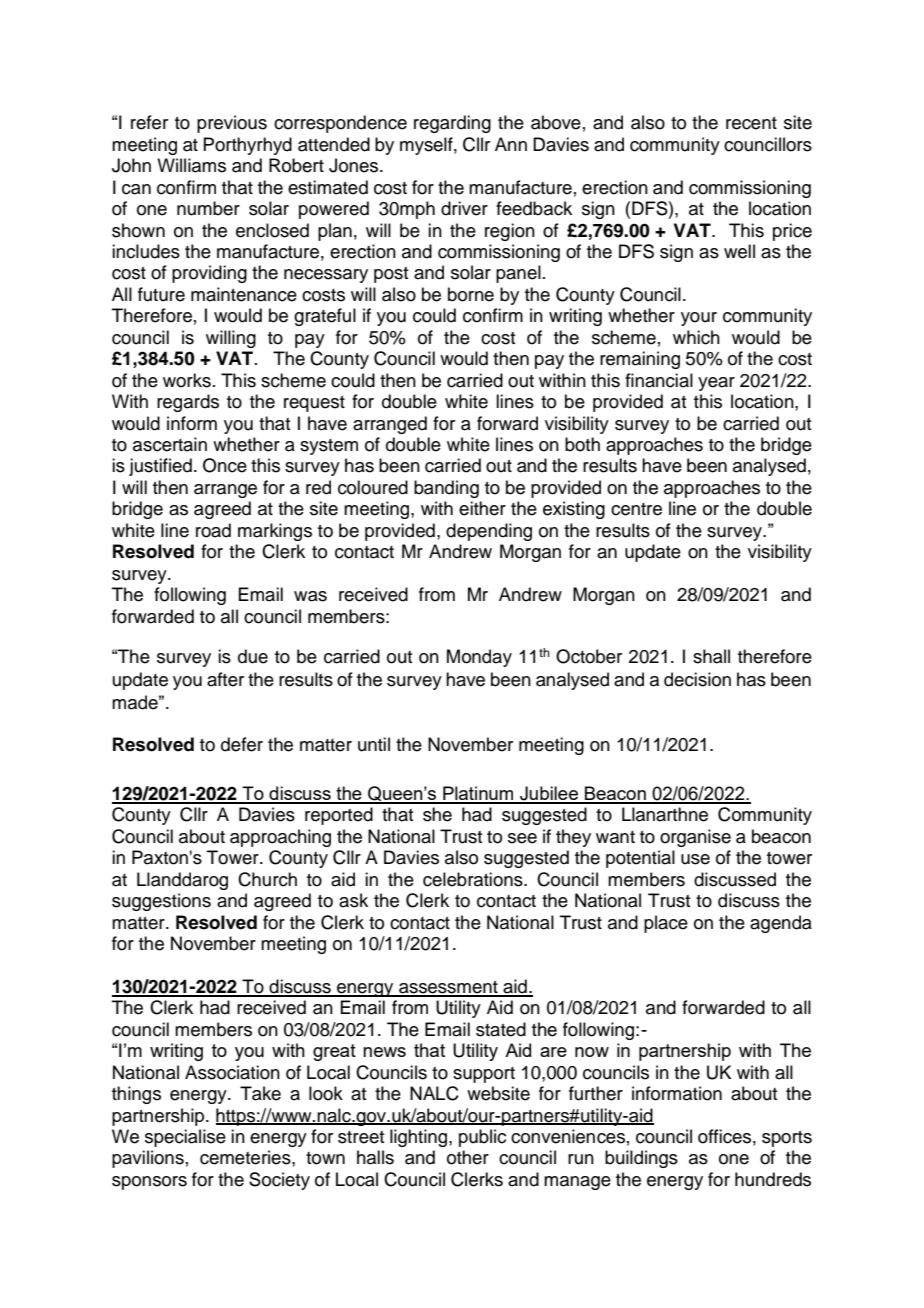 The height and width of the screenshot is (1308, 924). I want to click on approaching, so click(280, 838).
